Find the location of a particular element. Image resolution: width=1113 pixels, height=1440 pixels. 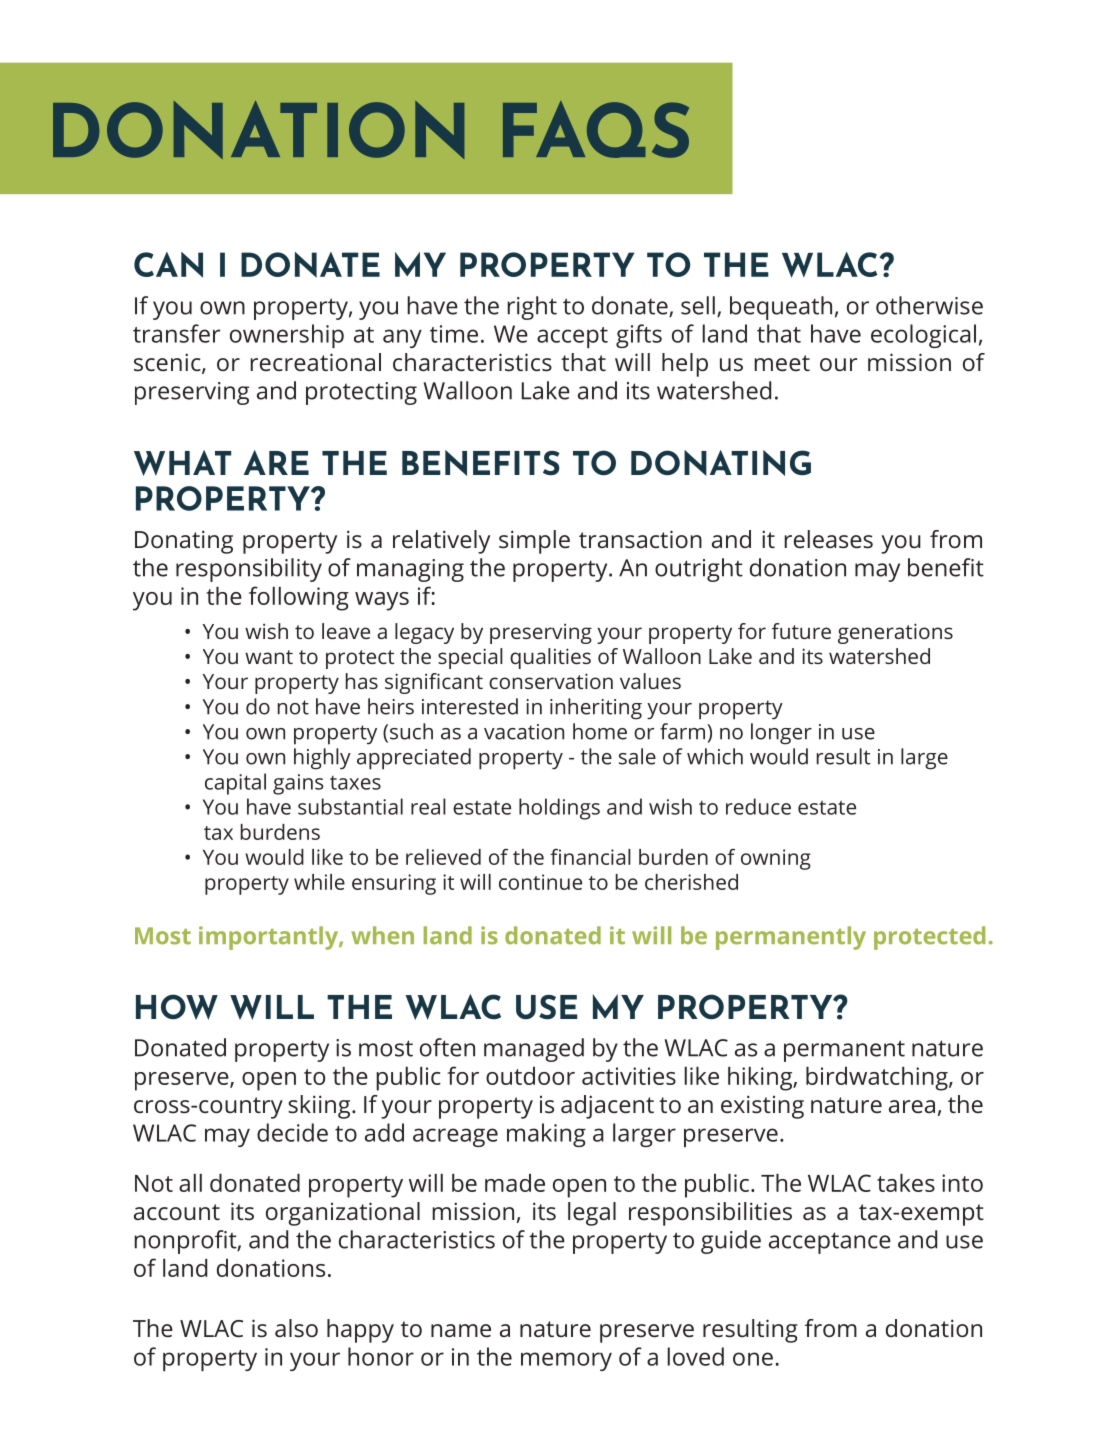

releases is located at coordinates (828, 539).
